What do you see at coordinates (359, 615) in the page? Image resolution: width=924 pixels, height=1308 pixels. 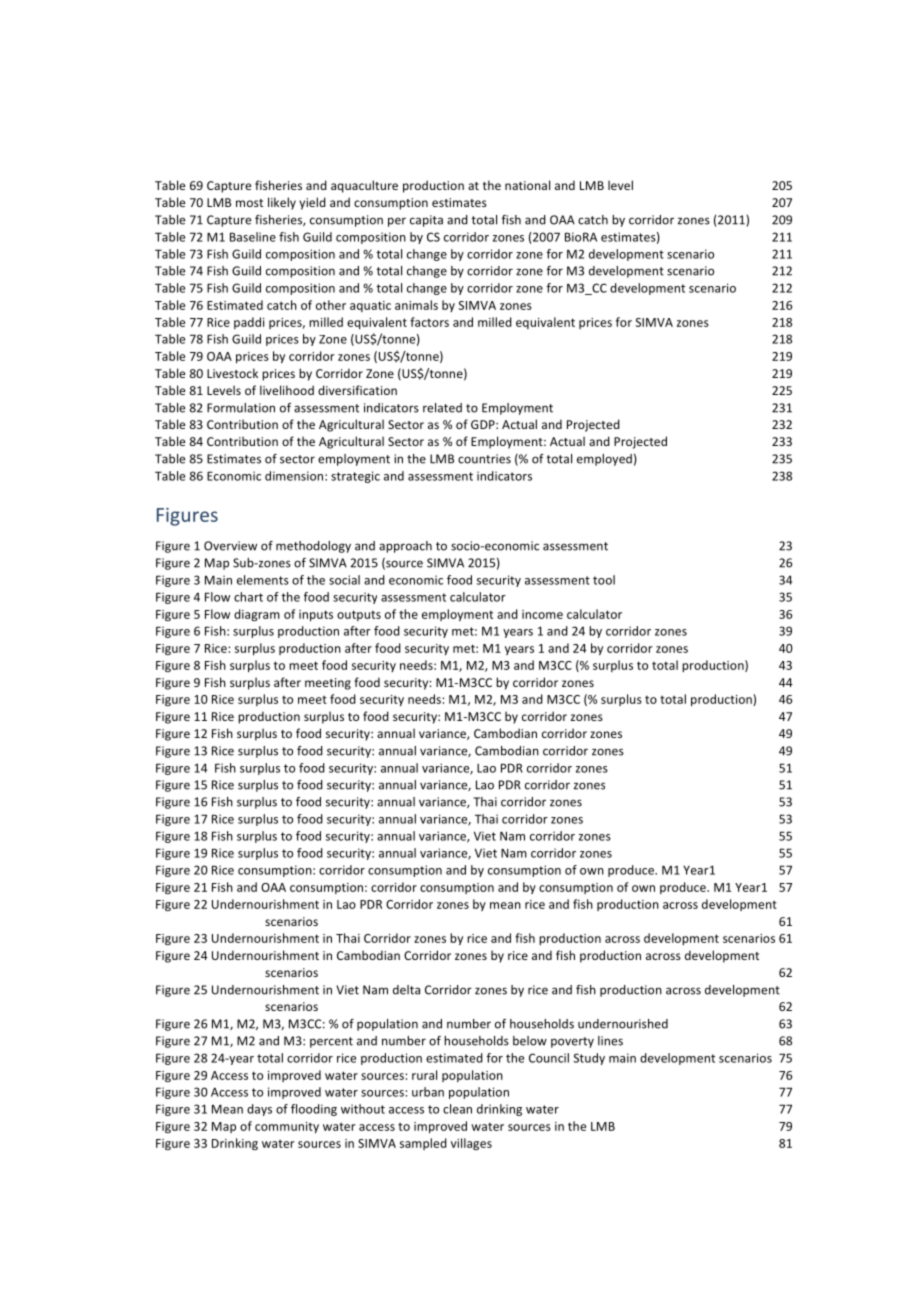 I see `outputs` at bounding box center [359, 615].
